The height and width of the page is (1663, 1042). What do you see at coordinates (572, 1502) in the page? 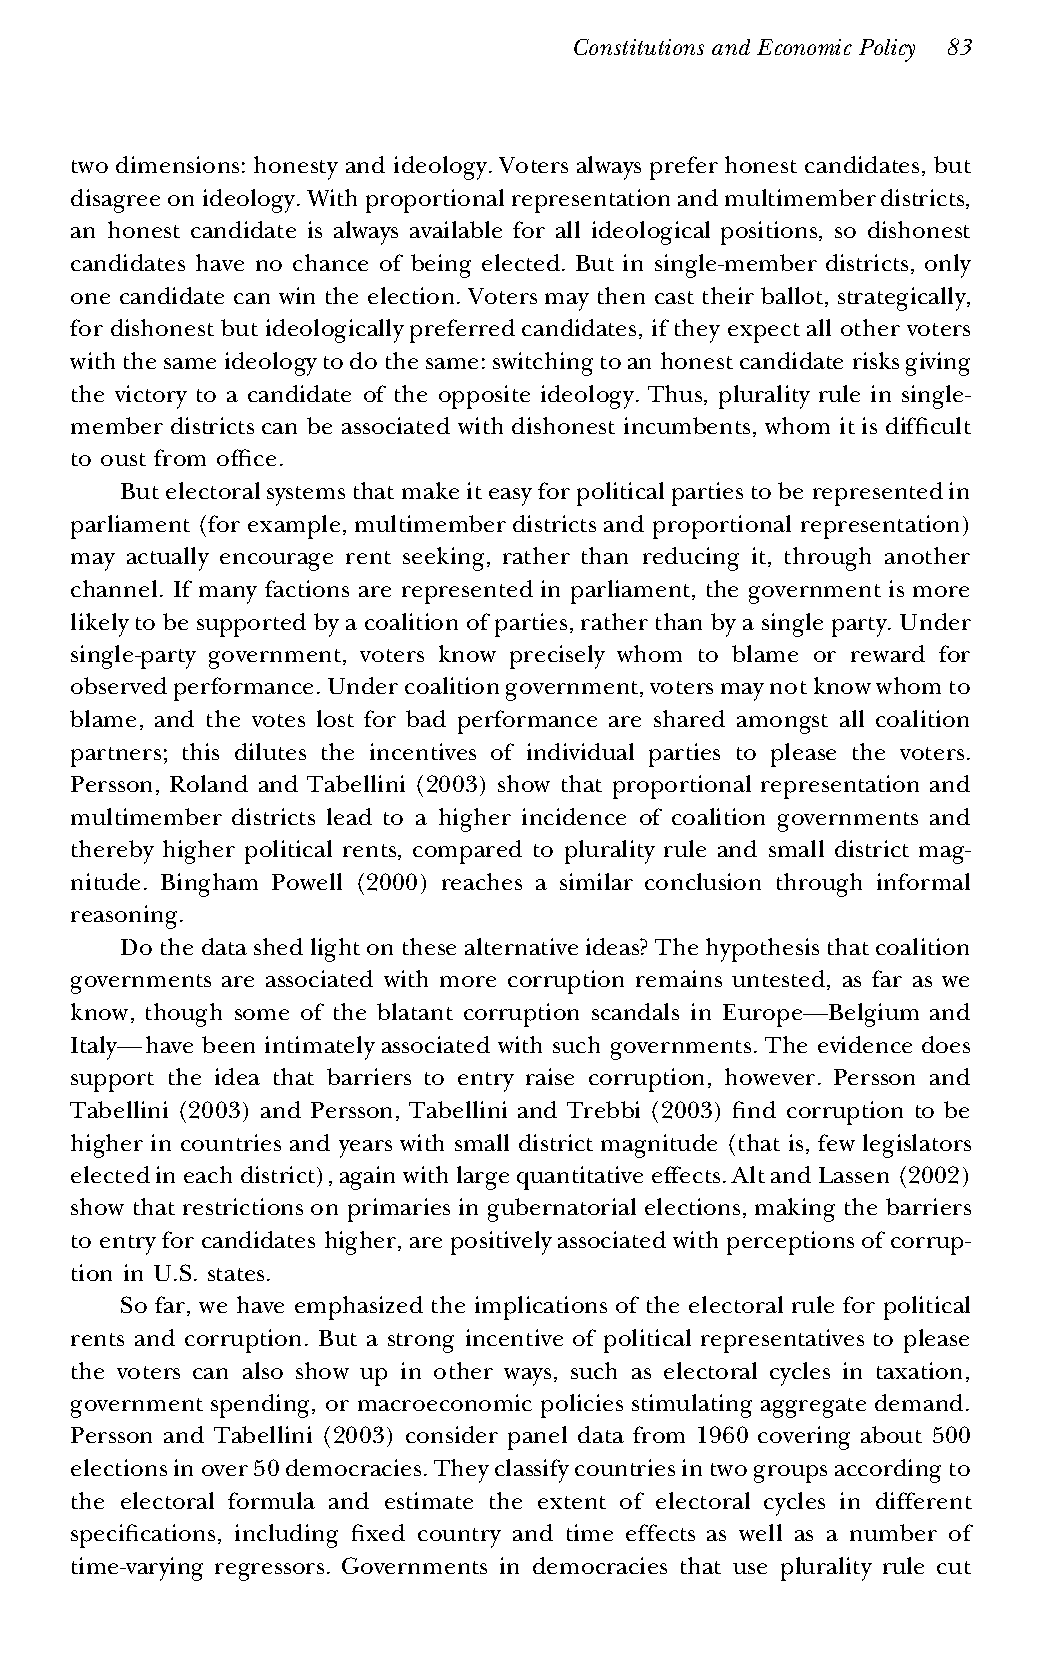
I see `extent` at bounding box center [572, 1502].
